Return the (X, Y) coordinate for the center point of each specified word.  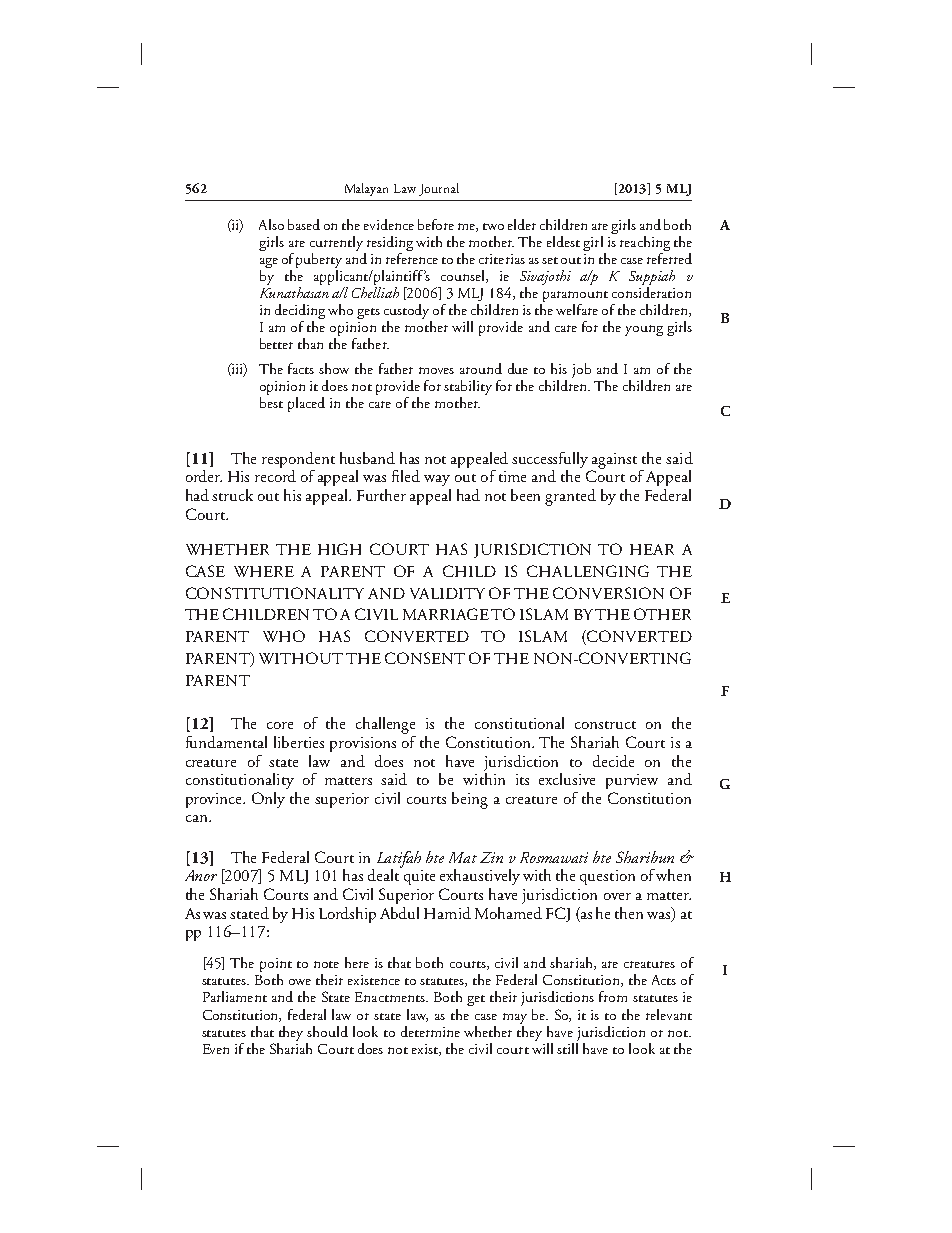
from (613, 996)
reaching (645, 245)
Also (271, 224)
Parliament (235, 996)
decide (613, 761)
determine (430, 1031)
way (437, 480)
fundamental (226, 742)
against (614, 462)
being (470, 800)
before (436, 224)
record (275, 476)
